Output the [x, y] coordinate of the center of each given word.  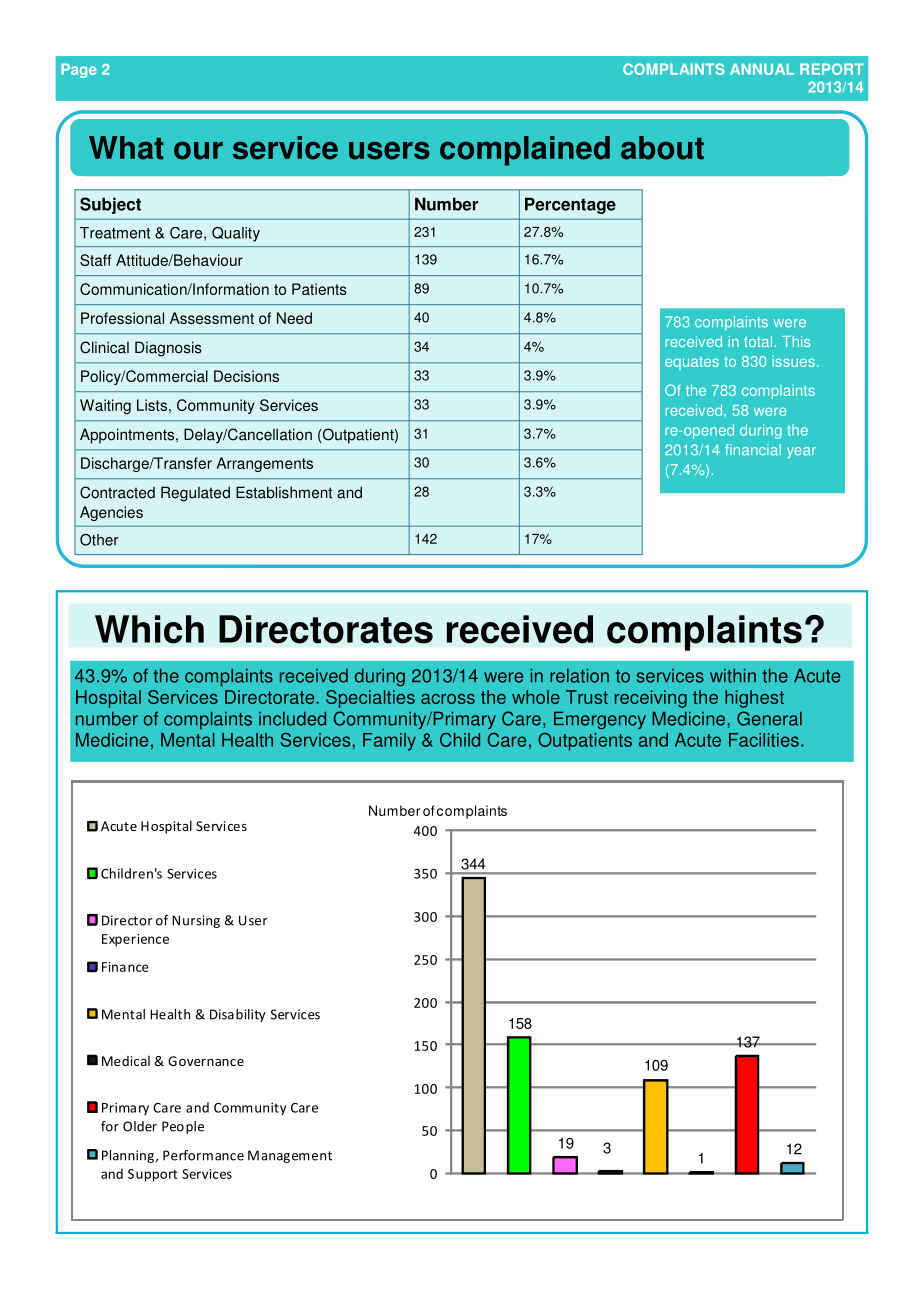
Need [294, 318]
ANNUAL [762, 69]
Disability [238, 1015]
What [126, 148]
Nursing [196, 921]
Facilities [764, 740]
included [292, 718]
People [183, 1127]
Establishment [284, 492]
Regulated [195, 494]
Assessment [212, 318]
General [769, 718]
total [758, 341]
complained [525, 151]
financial [753, 450]
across [448, 699]
